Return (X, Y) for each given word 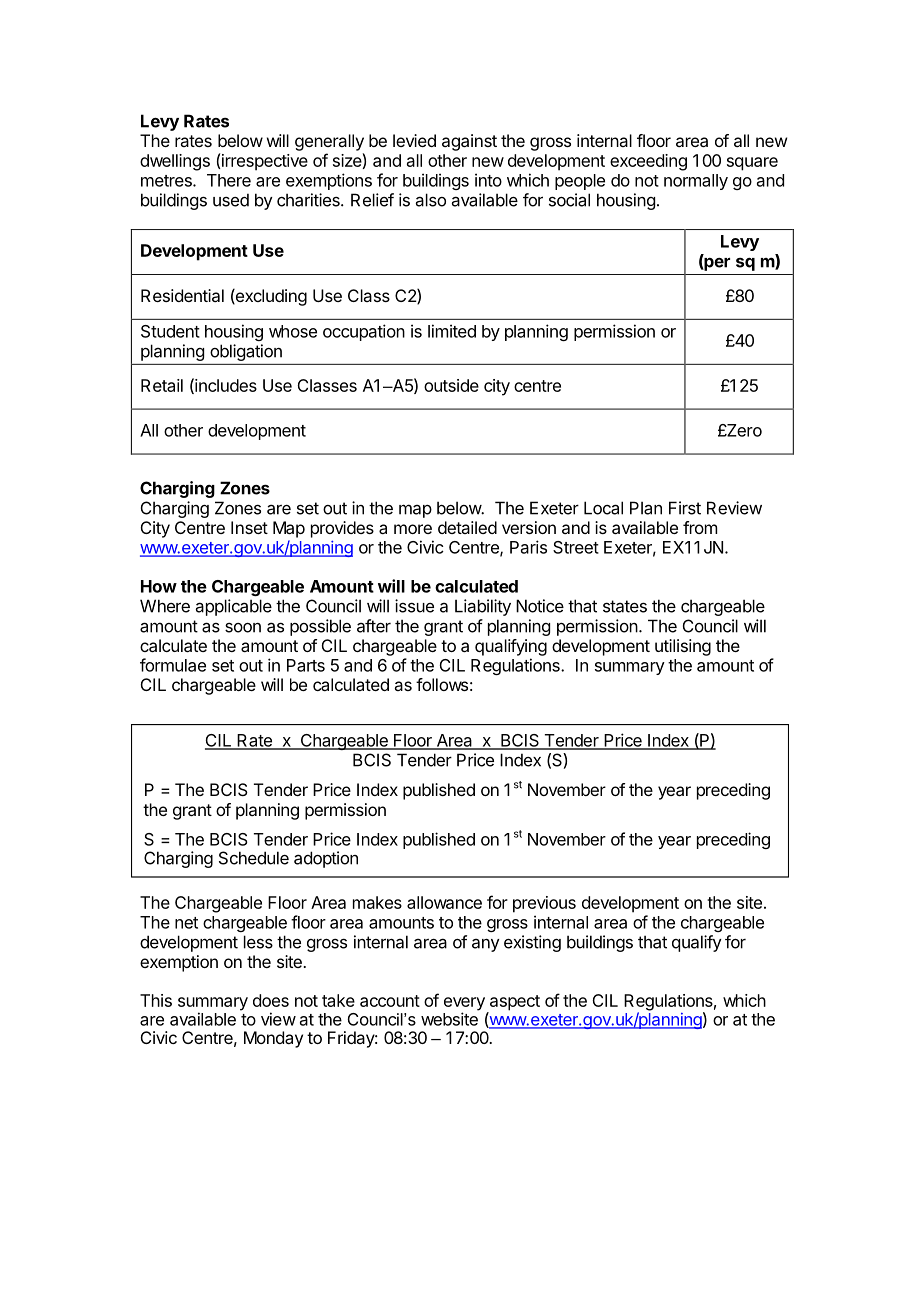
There (229, 180)
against (469, 142)
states (625, 606)
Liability (483, 607)
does (271, 1000)
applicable (234, 607)
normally (696, 182)
